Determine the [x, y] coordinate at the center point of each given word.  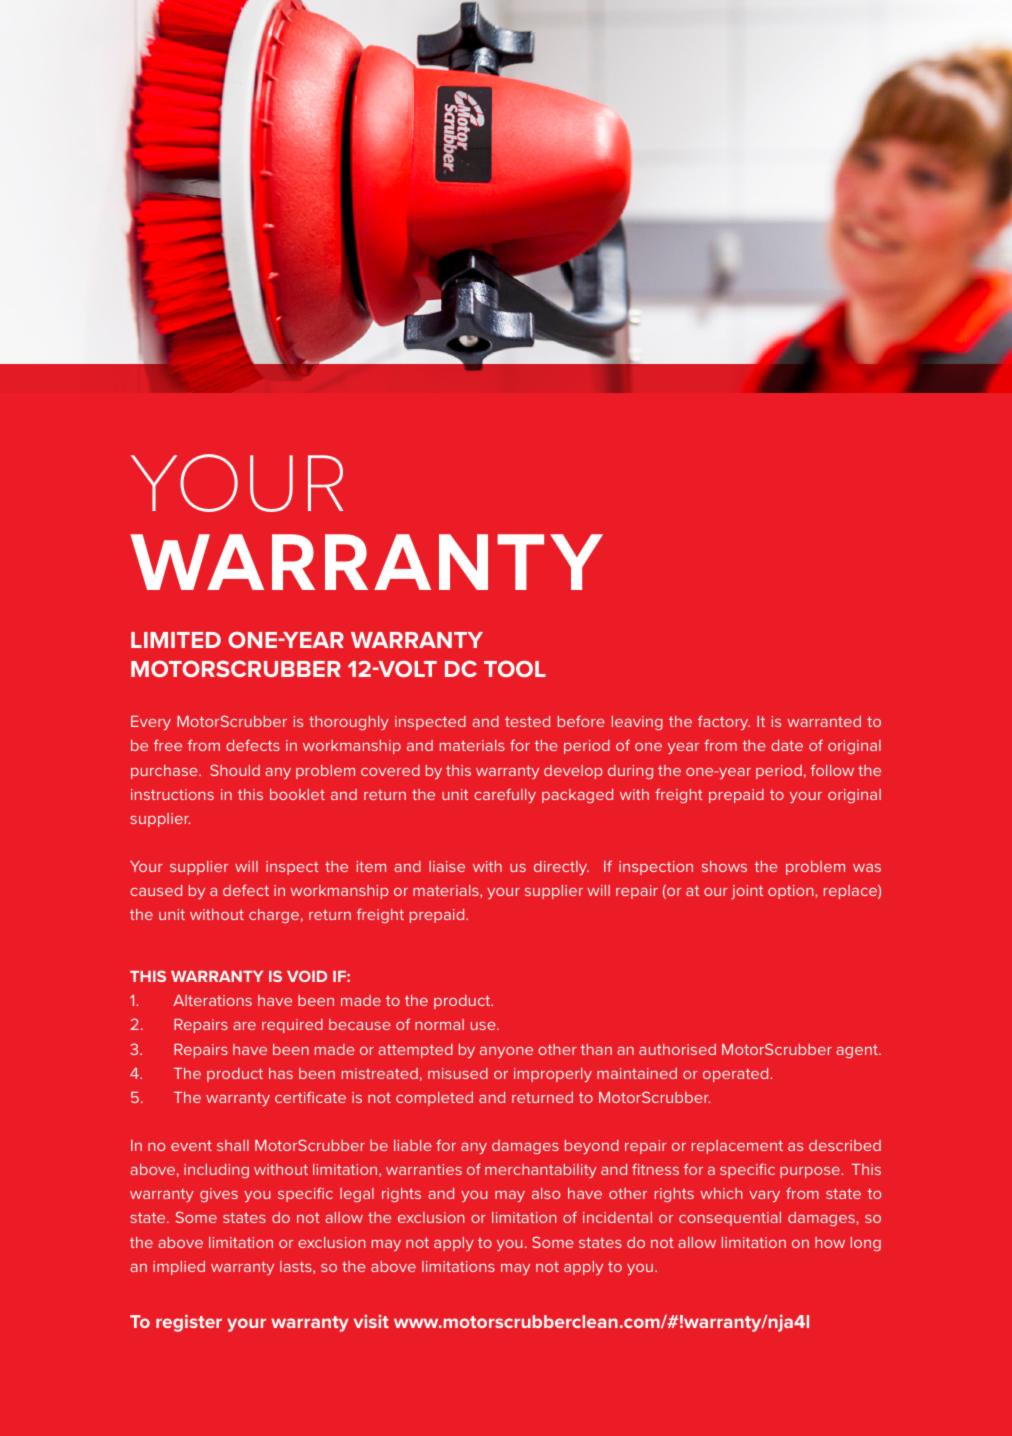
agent [858, 1051]
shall [233, 1145]
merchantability [541, 1171]
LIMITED [176, 640]
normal [439, 1024]
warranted [824, 721]
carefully [505, 795]
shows [724, 866]
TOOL [515, 668]
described [845, 1145]
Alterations [212, 1000]
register [189, 1323]
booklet [297, 794]
